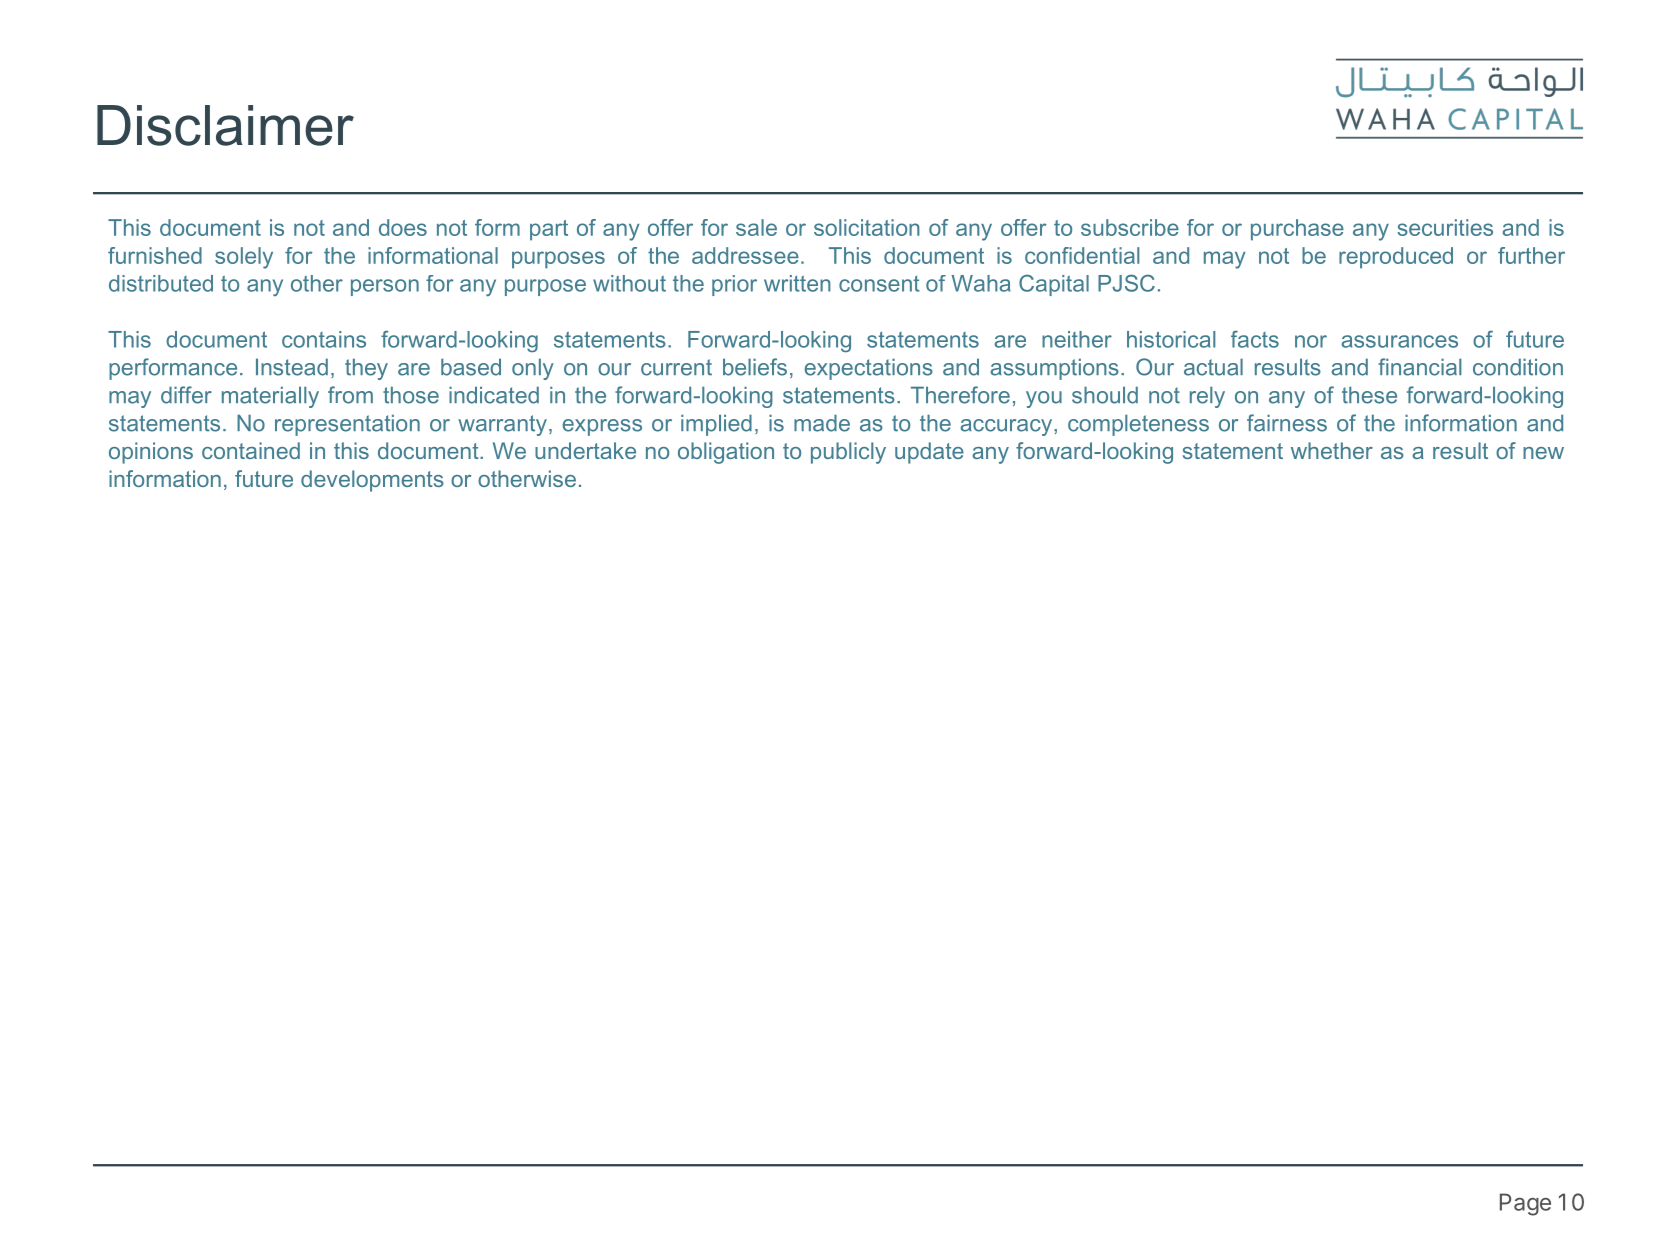 The height and width of the image is (1256, 1674). I want to click on Disclaimer, so click(225, 125).
